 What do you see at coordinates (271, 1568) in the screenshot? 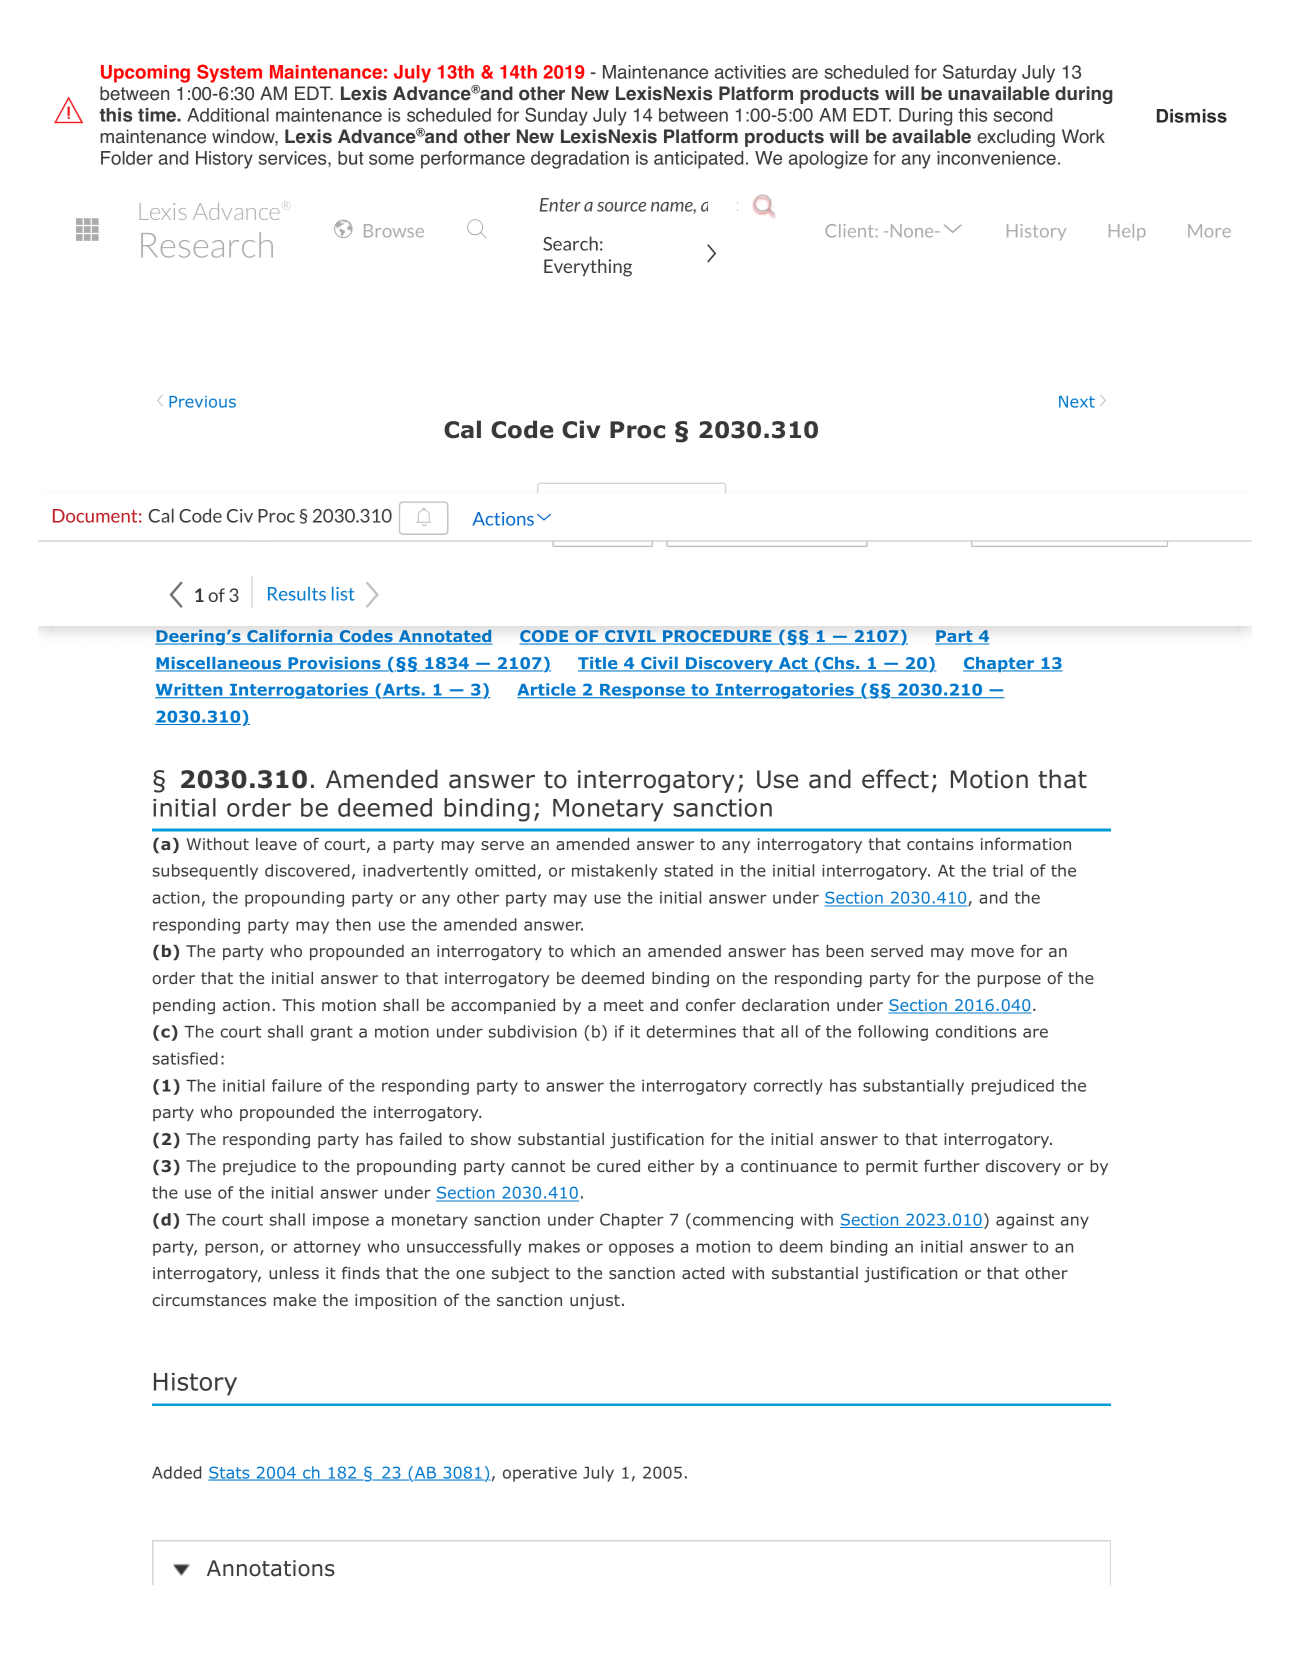
I see `Annotations` at bounding box center [271, 1568].
